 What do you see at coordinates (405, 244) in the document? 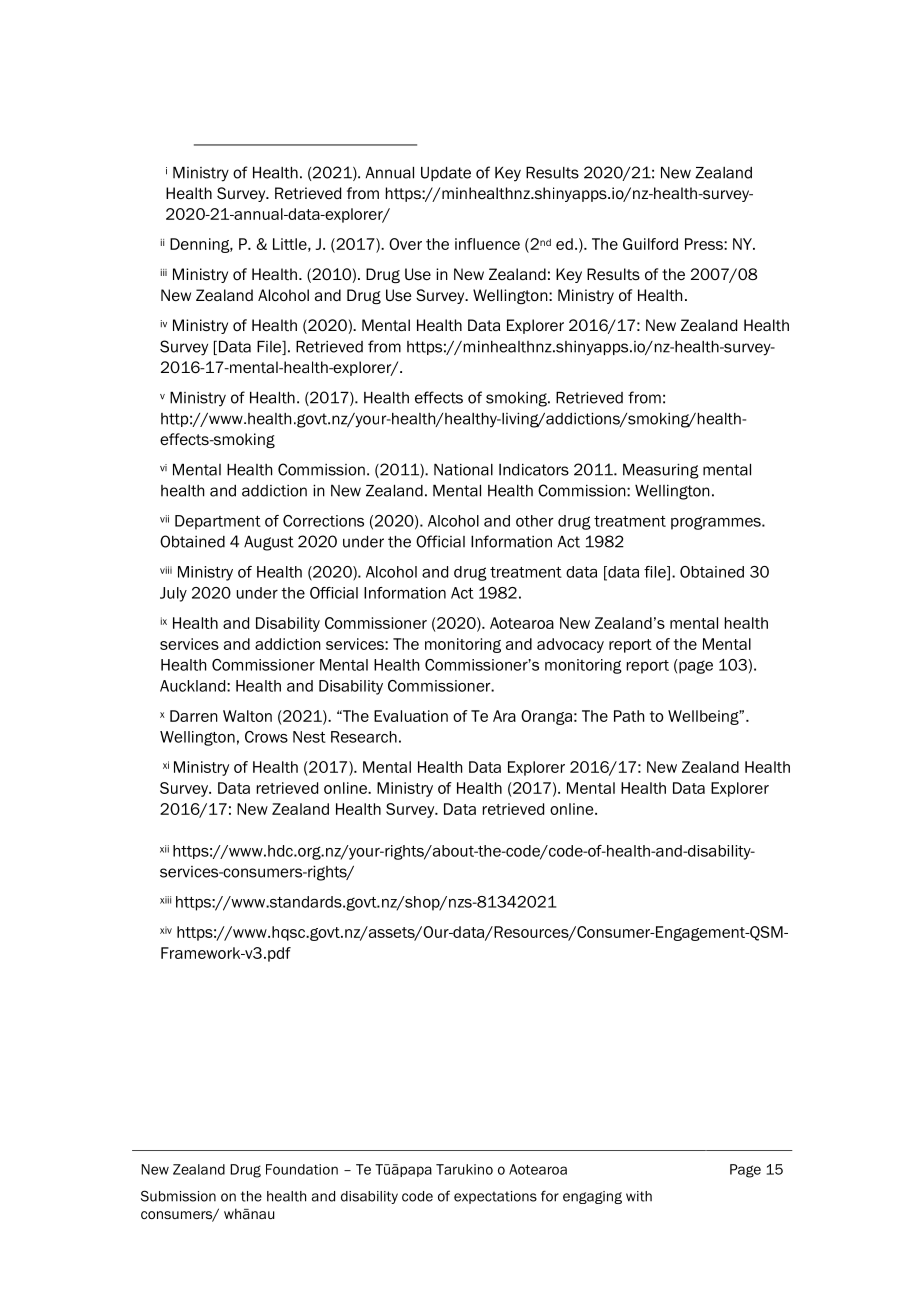
I see `Over` at bounding box center [405, 244].
